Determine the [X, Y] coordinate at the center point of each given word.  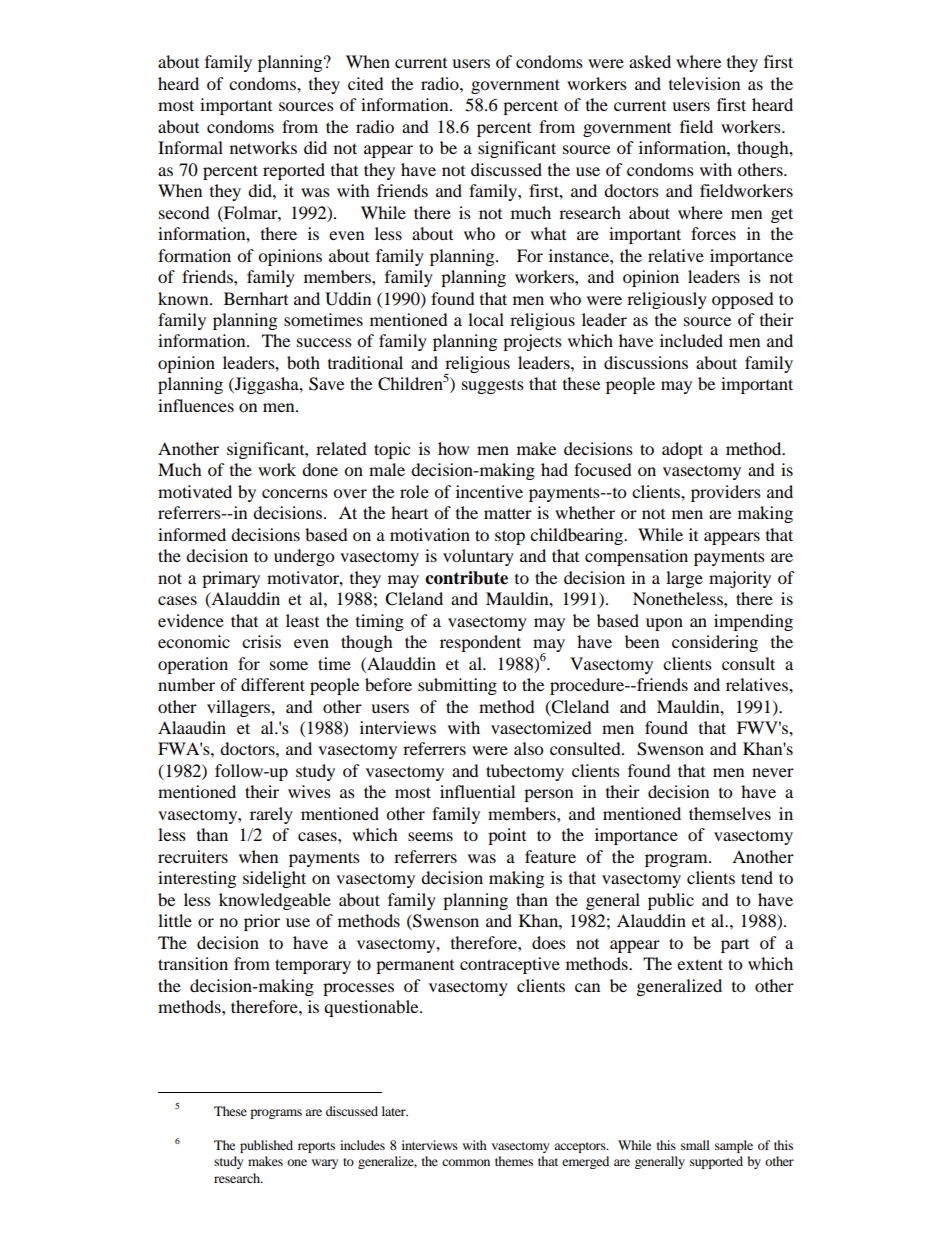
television [704, 83]
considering [715, 643]
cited [366, 83]
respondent [480, 643]
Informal [190, 147]
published [266, 1146]
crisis [261, 641]
